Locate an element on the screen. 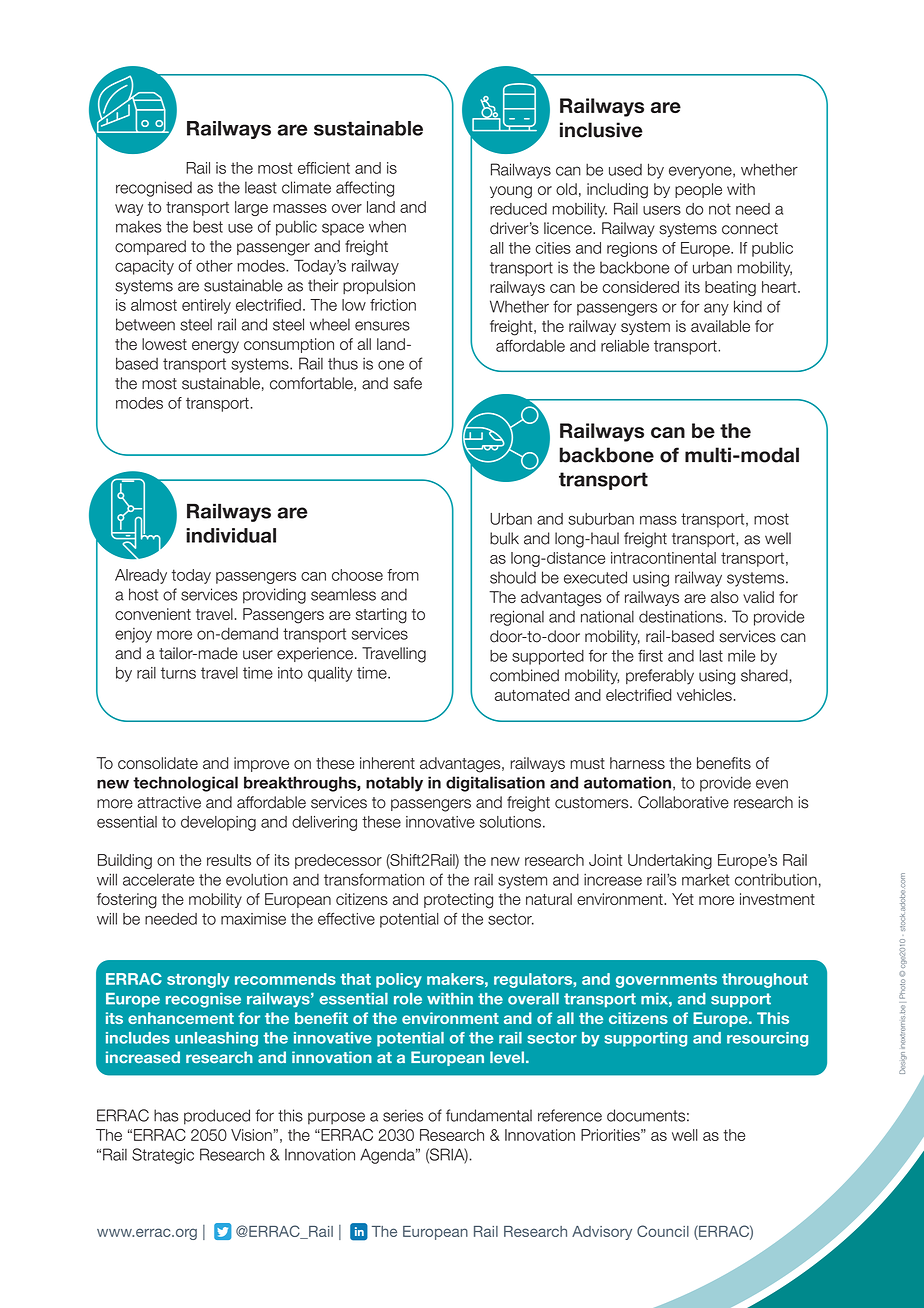  bulk is located at coordinates (504, 538).
